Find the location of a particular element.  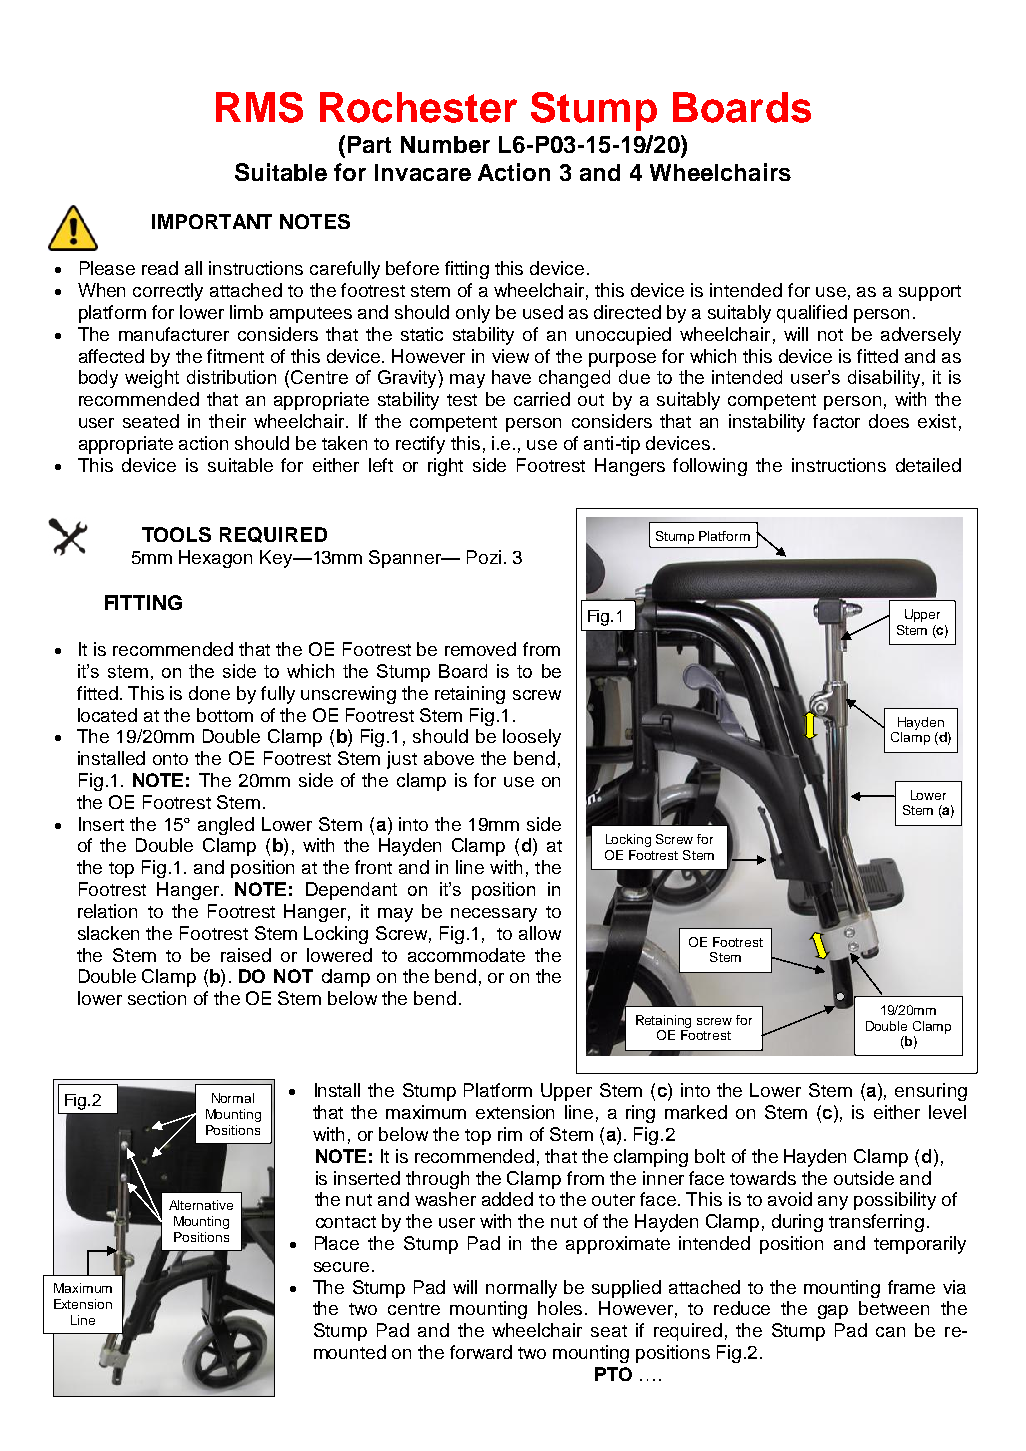

onto is located at coordinates (170, 759).
